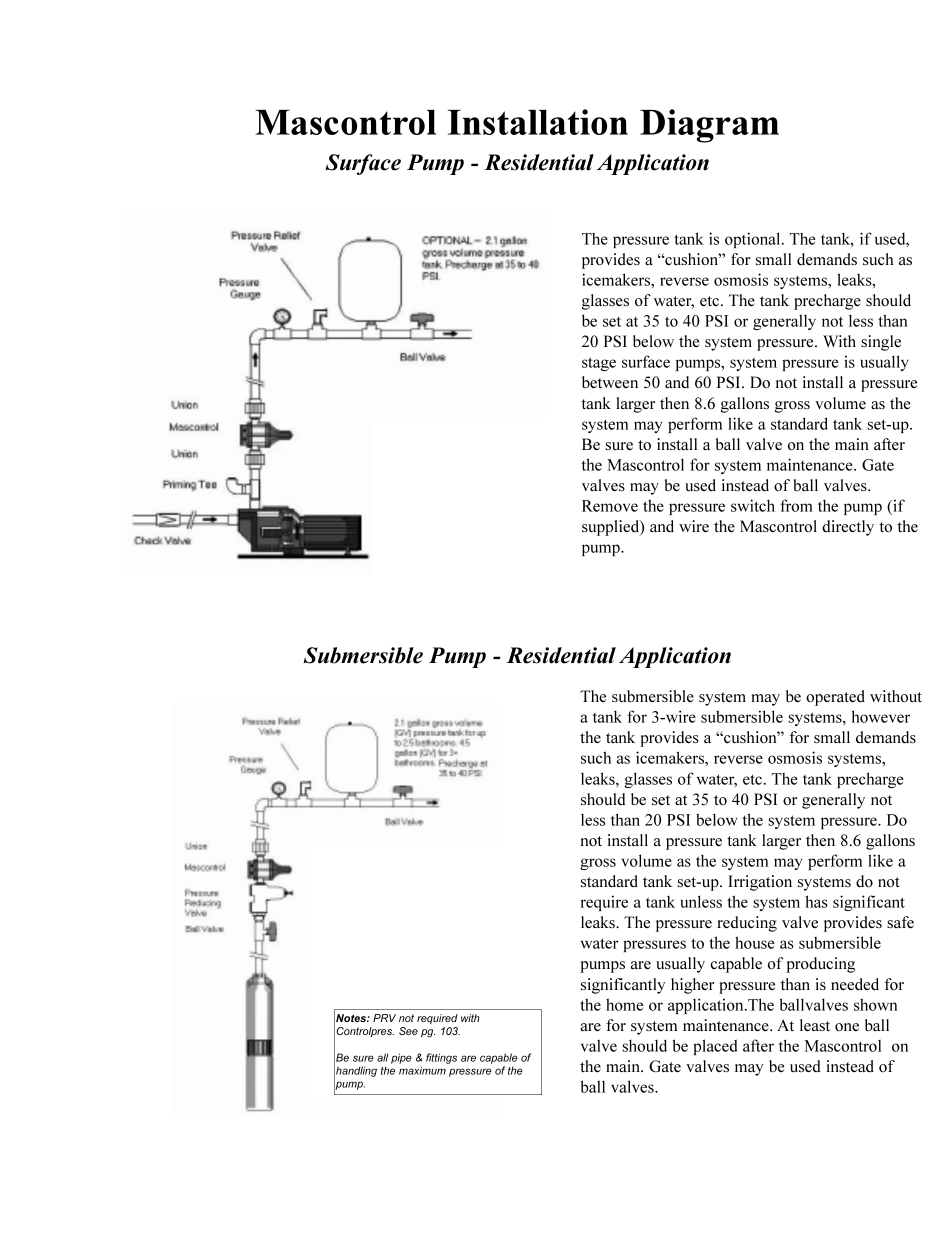  Describe the element at coordinates (384, 1018) in the document. I see `PRV` at that location.
